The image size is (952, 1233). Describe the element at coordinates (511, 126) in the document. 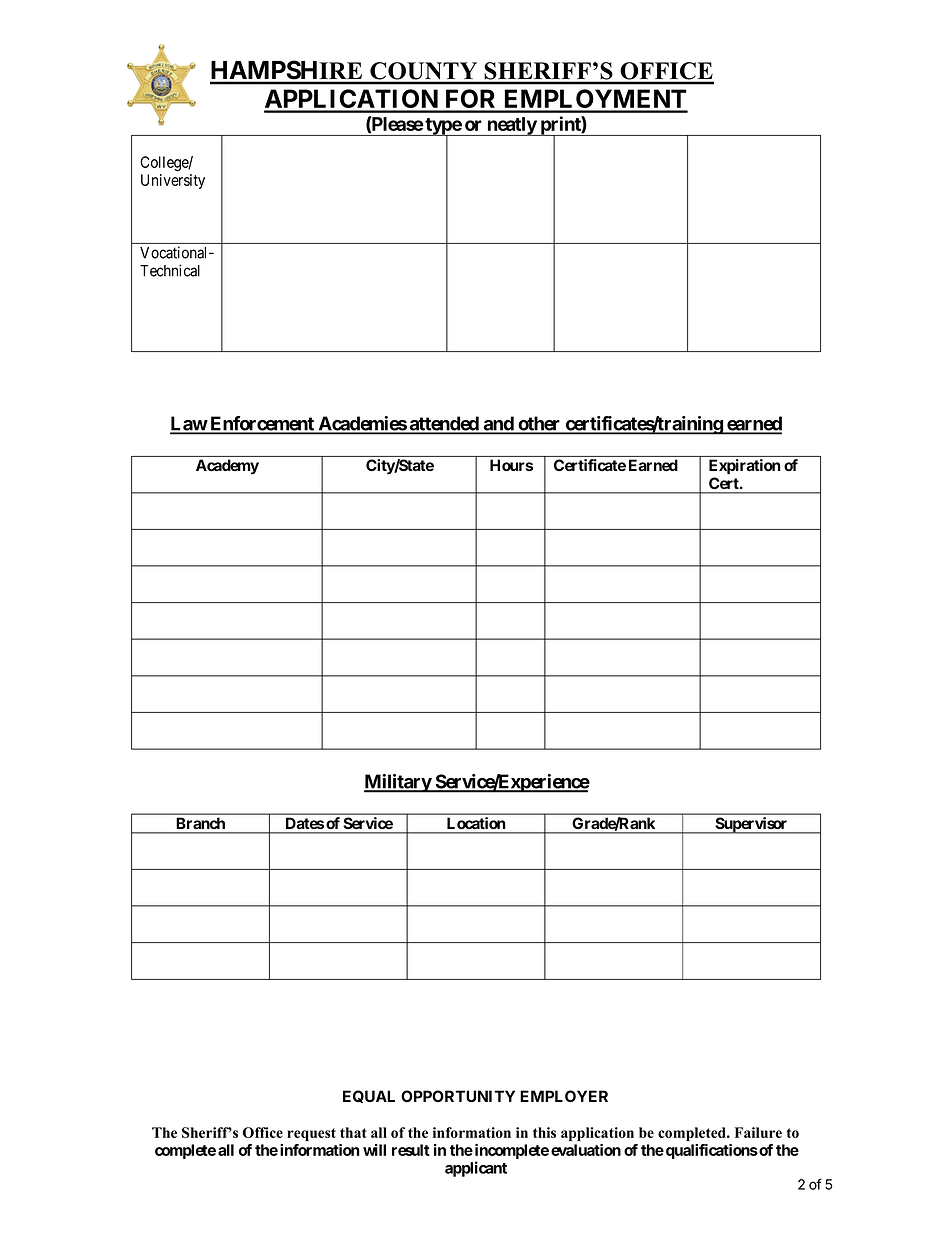

I see `neatly` at that location.
